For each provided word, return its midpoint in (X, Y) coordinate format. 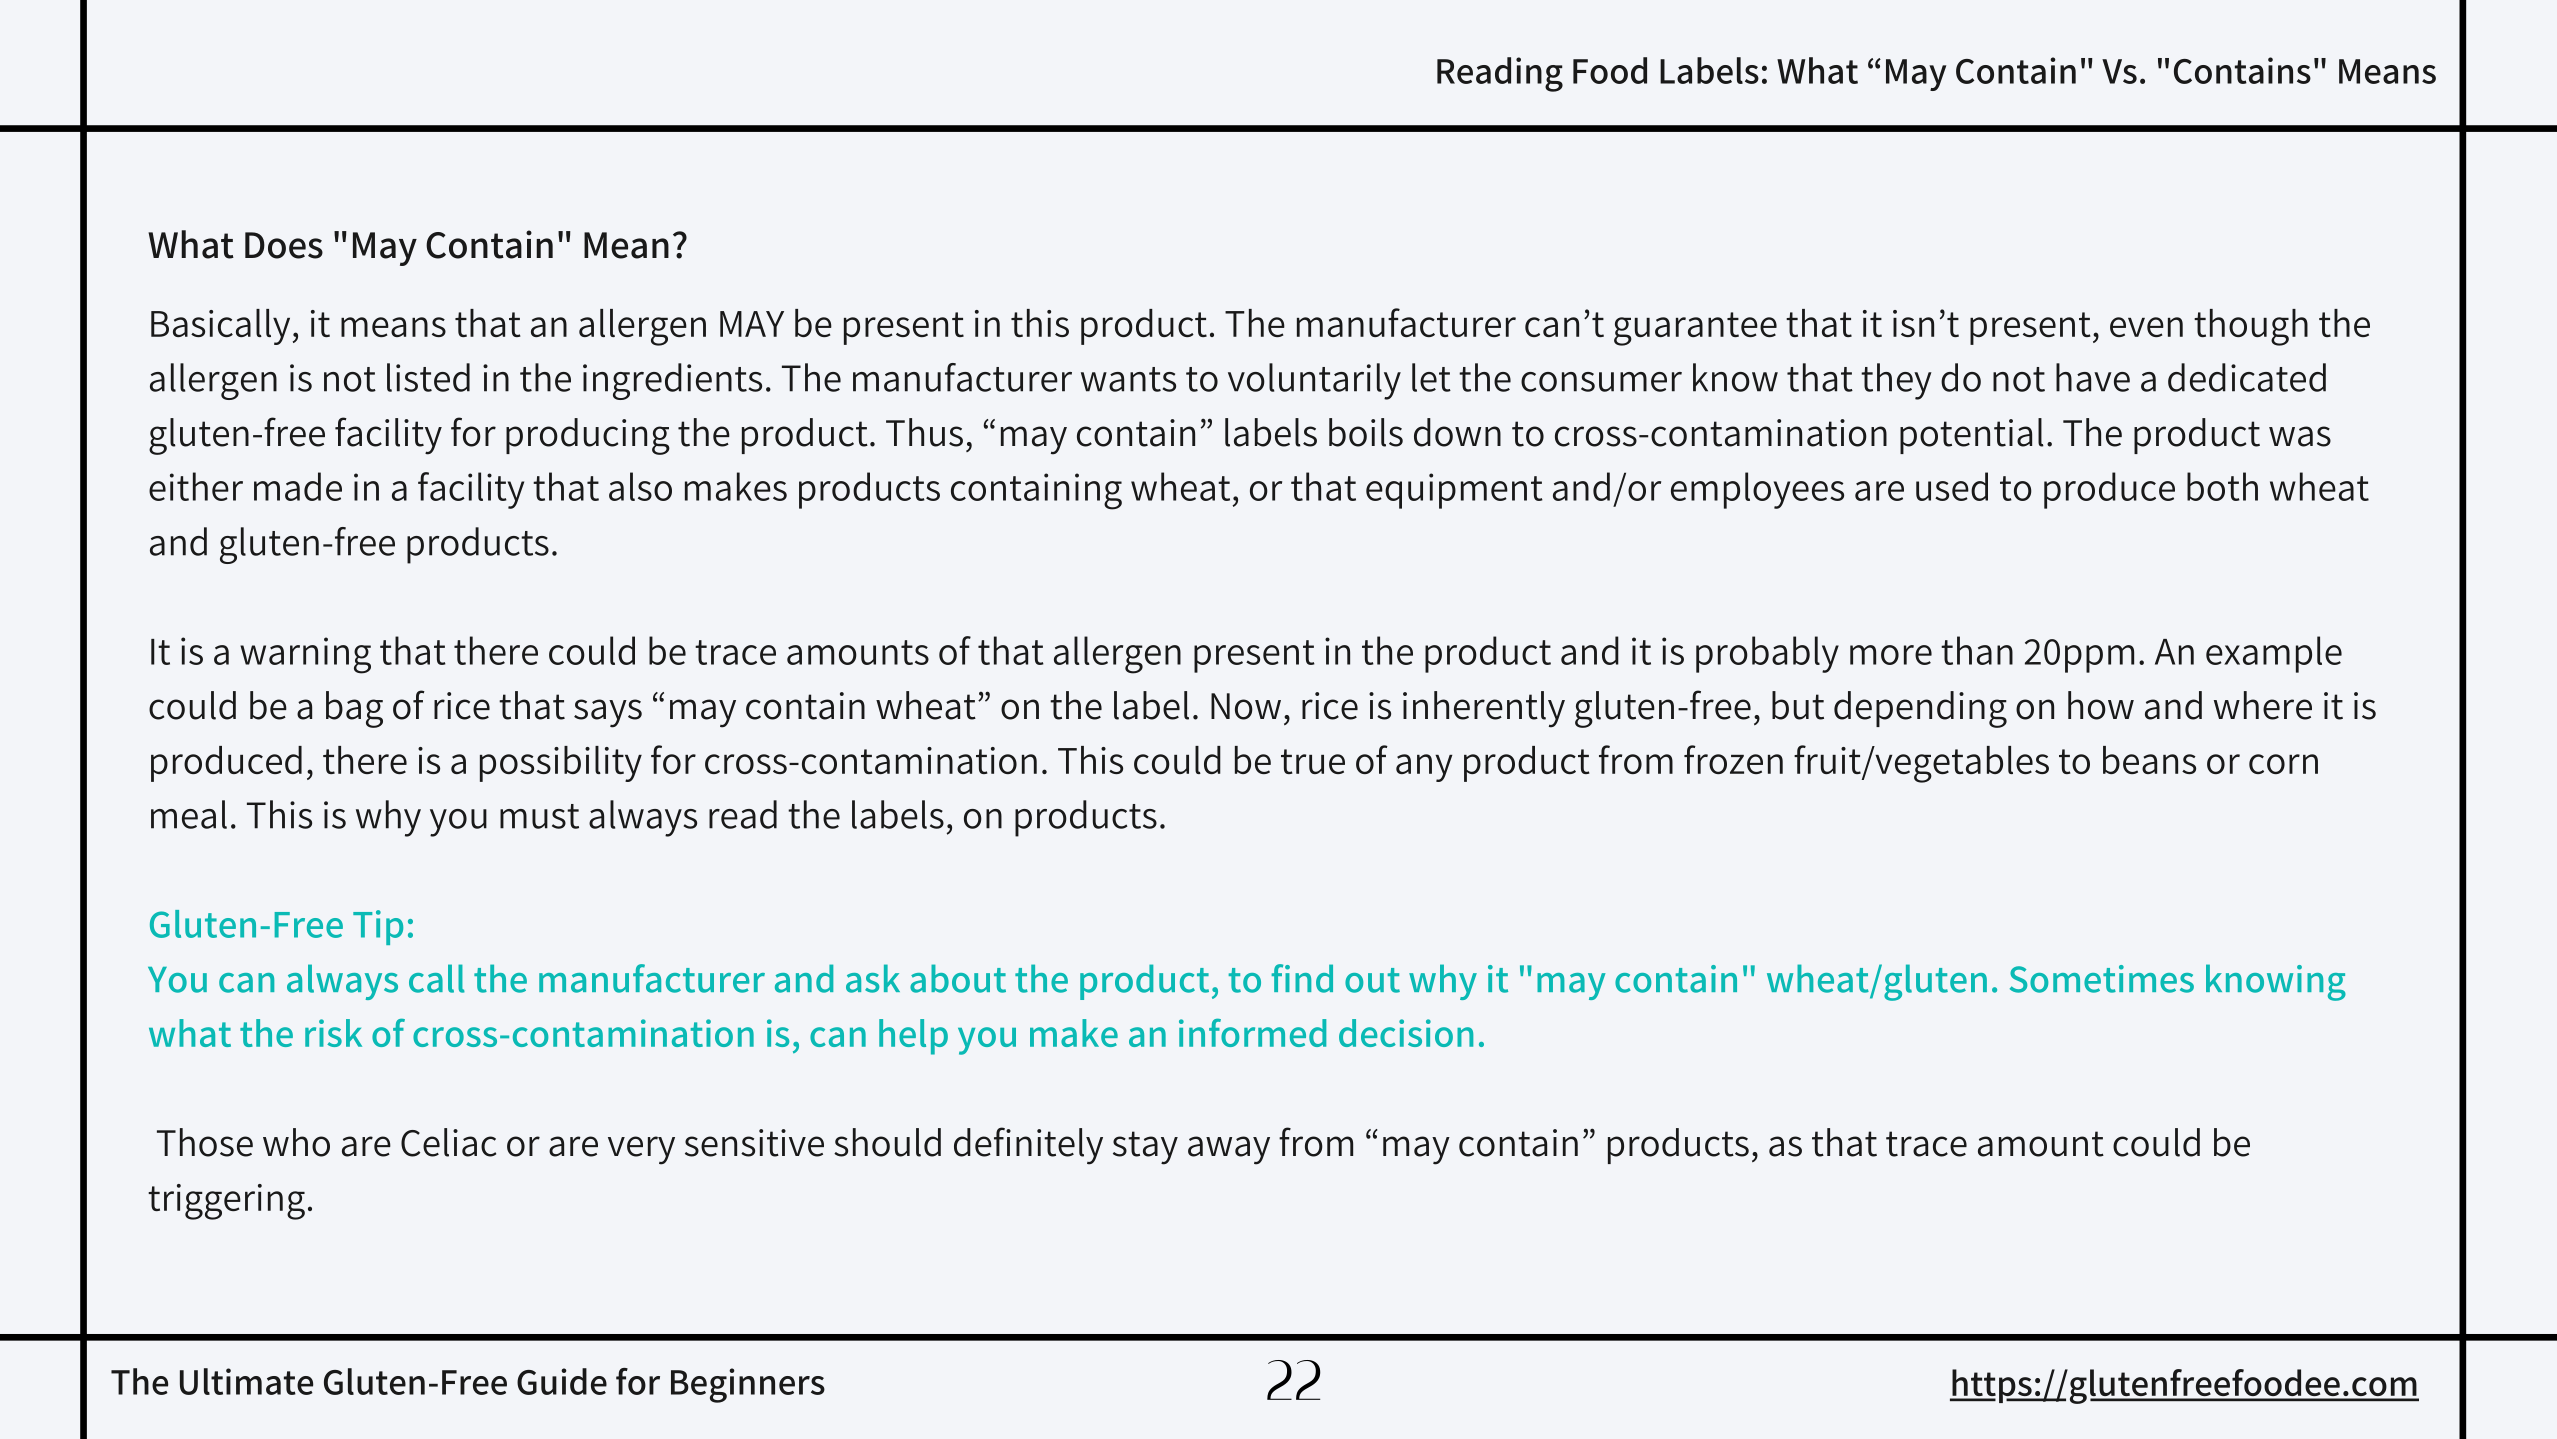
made (298, 486)
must (539, 816)
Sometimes (2102, 979)
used (1952, 486)
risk (333, 1033)
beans (2149, 760)
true (1313, 761)
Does (284, 245)
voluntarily (1314, 381)
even (2146, 327)
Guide (562, 1381)
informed (1252, 1033)
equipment (1454, 491)
